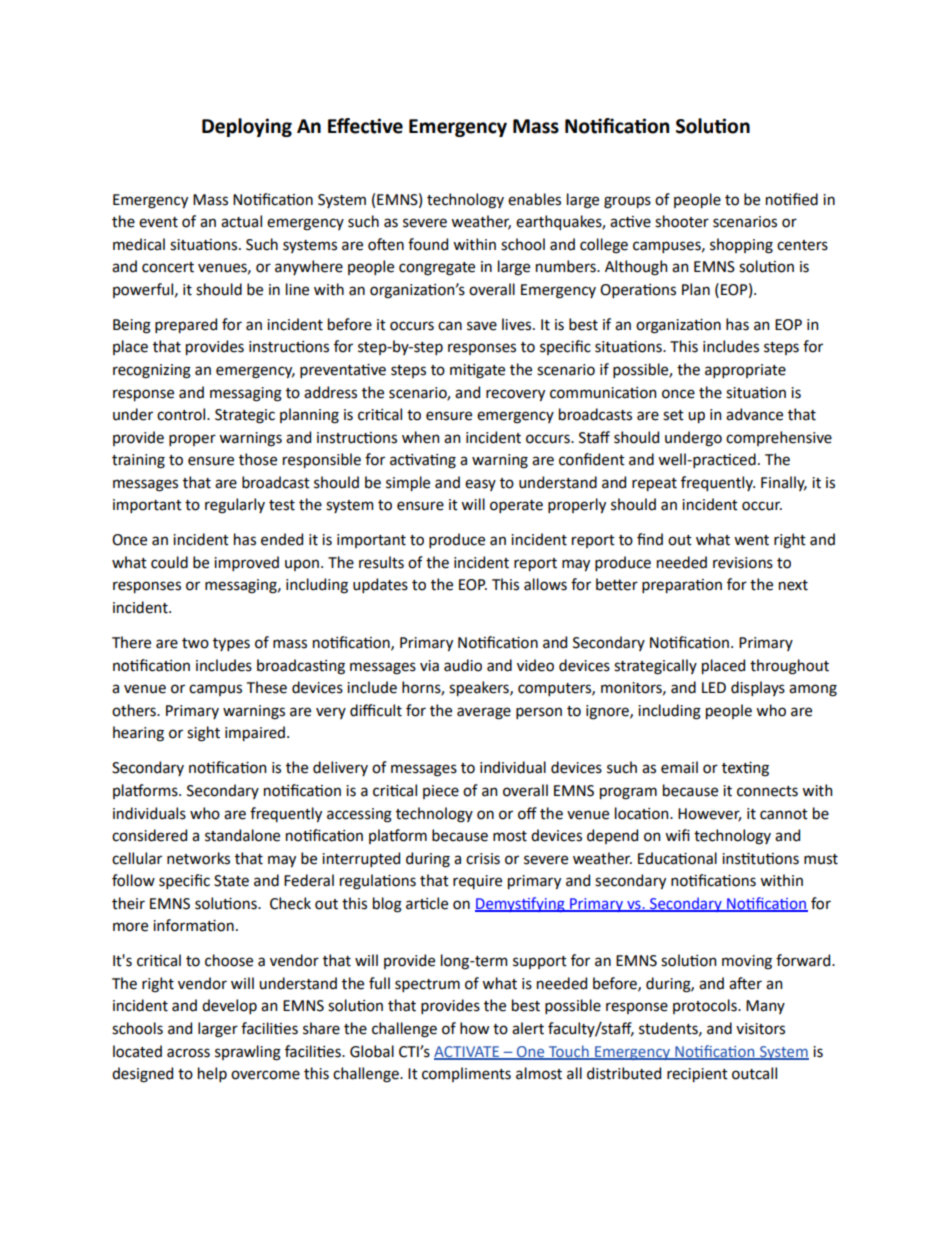 The height and width of the image is (1233, 952). Describe the element at coordinates (534, 199) in the image. I see `enables` at that location.
